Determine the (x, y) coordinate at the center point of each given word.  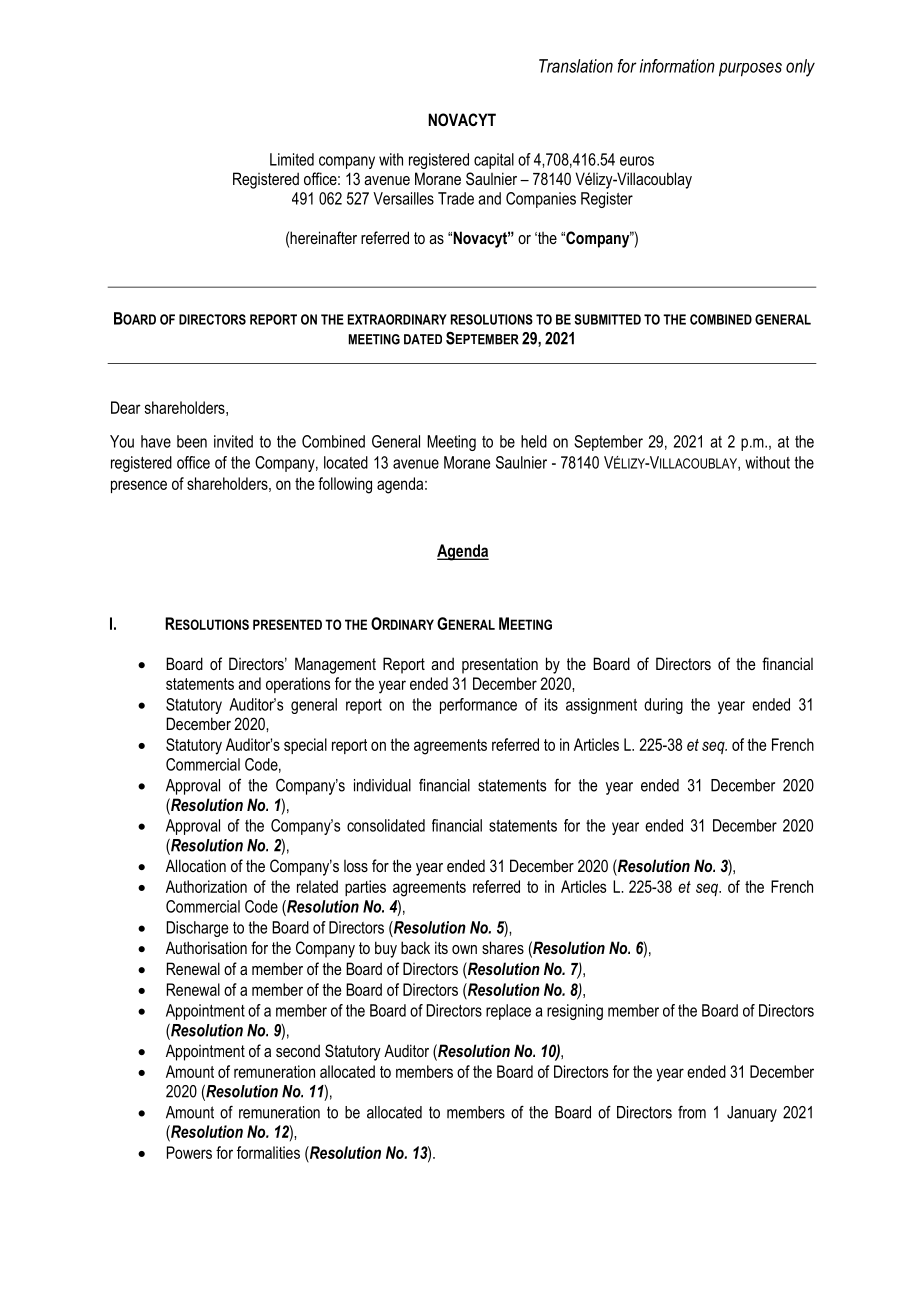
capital (494, 161)
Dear (126, 407)
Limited (292, 159)
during (663, 706)
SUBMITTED (608, 319)
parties (365, 888)
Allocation (196, 865)
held (534, 441)
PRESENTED (287, 624)
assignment (601, 706)
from (692, 1112)
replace (508, 1012)
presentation (500, 665)
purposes (750, 69)
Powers (189, 1152)
